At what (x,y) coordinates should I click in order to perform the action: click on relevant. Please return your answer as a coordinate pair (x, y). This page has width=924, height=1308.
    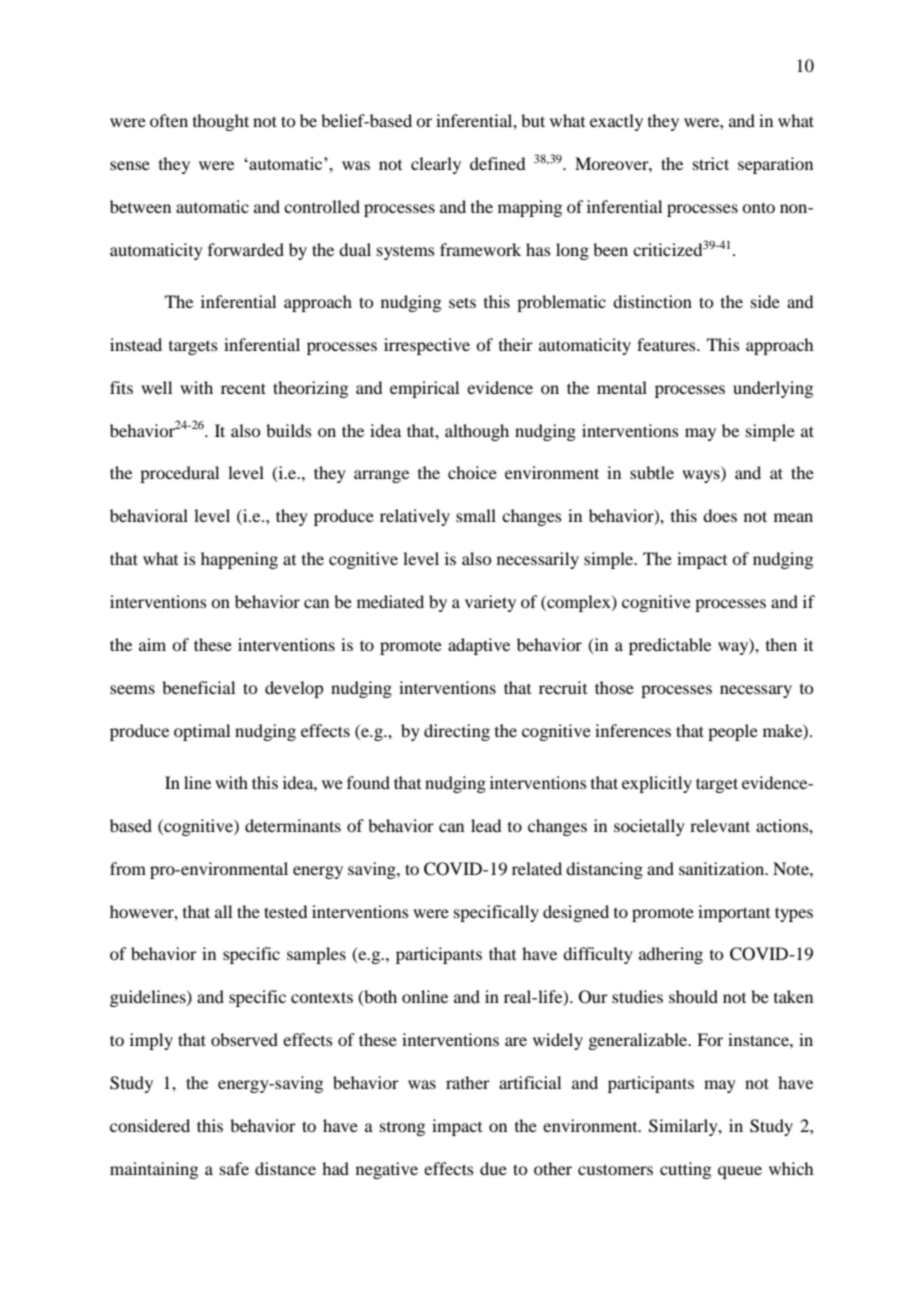
    Looking at the image, I should click on (720, 825).
